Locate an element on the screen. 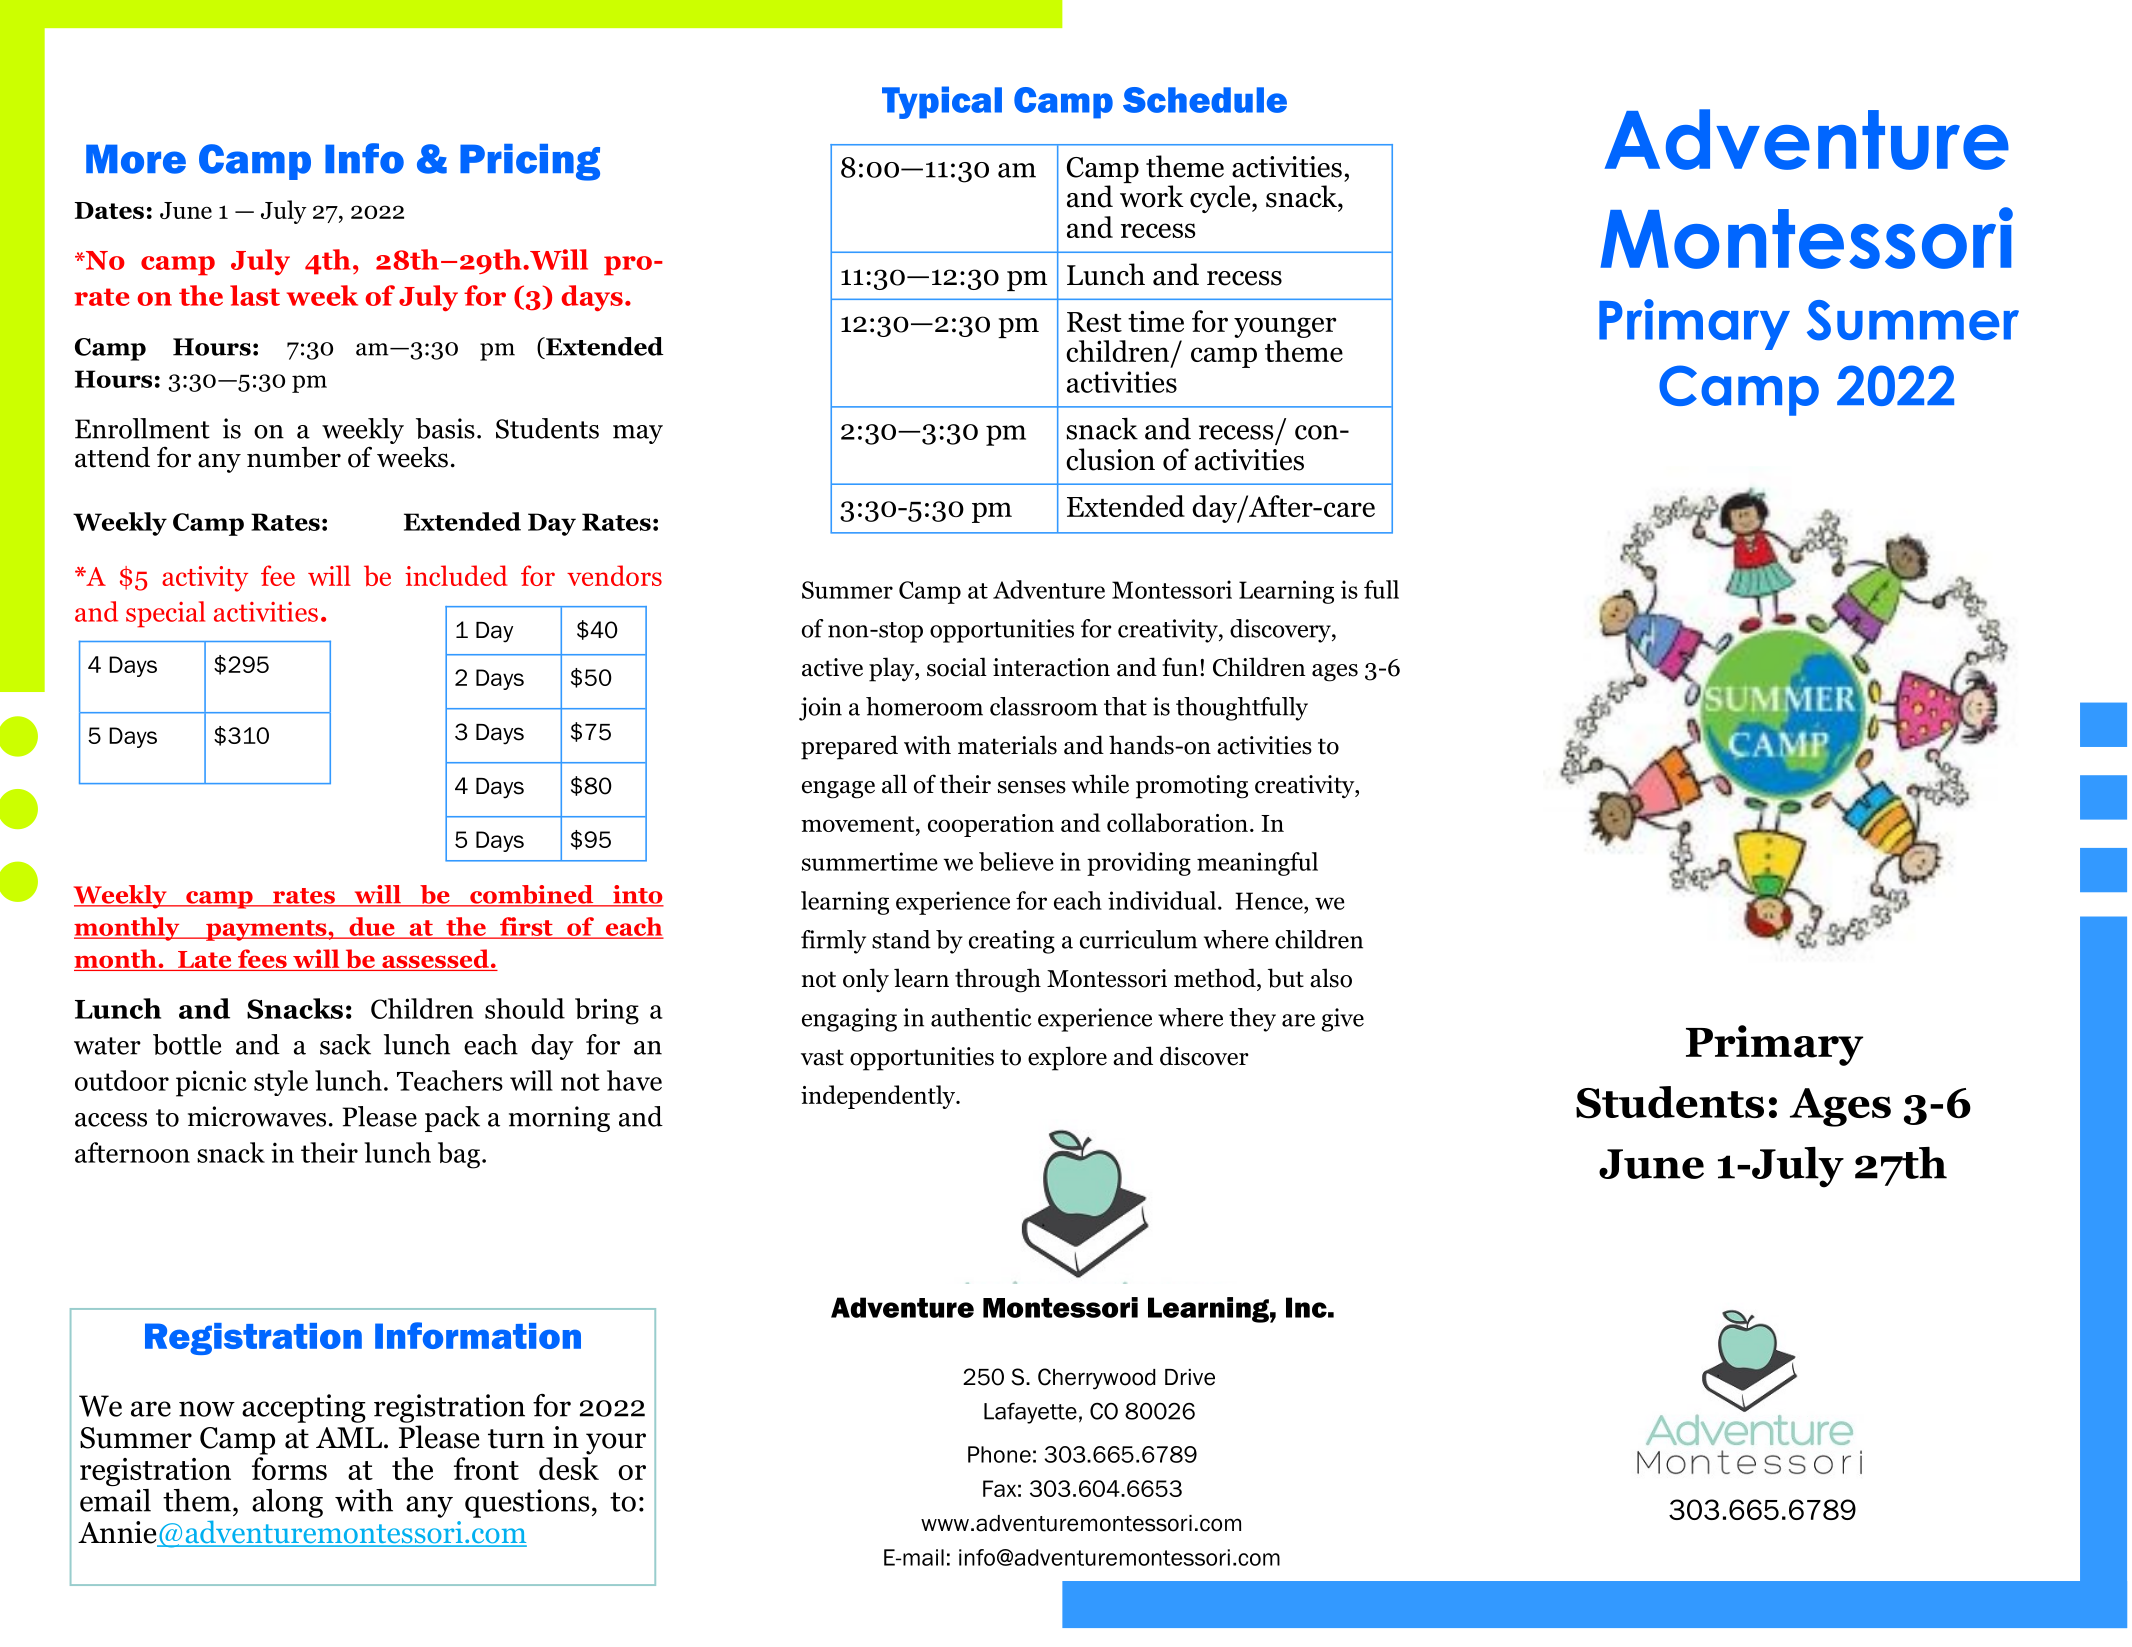 This screenshot has width=2132, height=1647. More is located at coordinates (136, 159).
